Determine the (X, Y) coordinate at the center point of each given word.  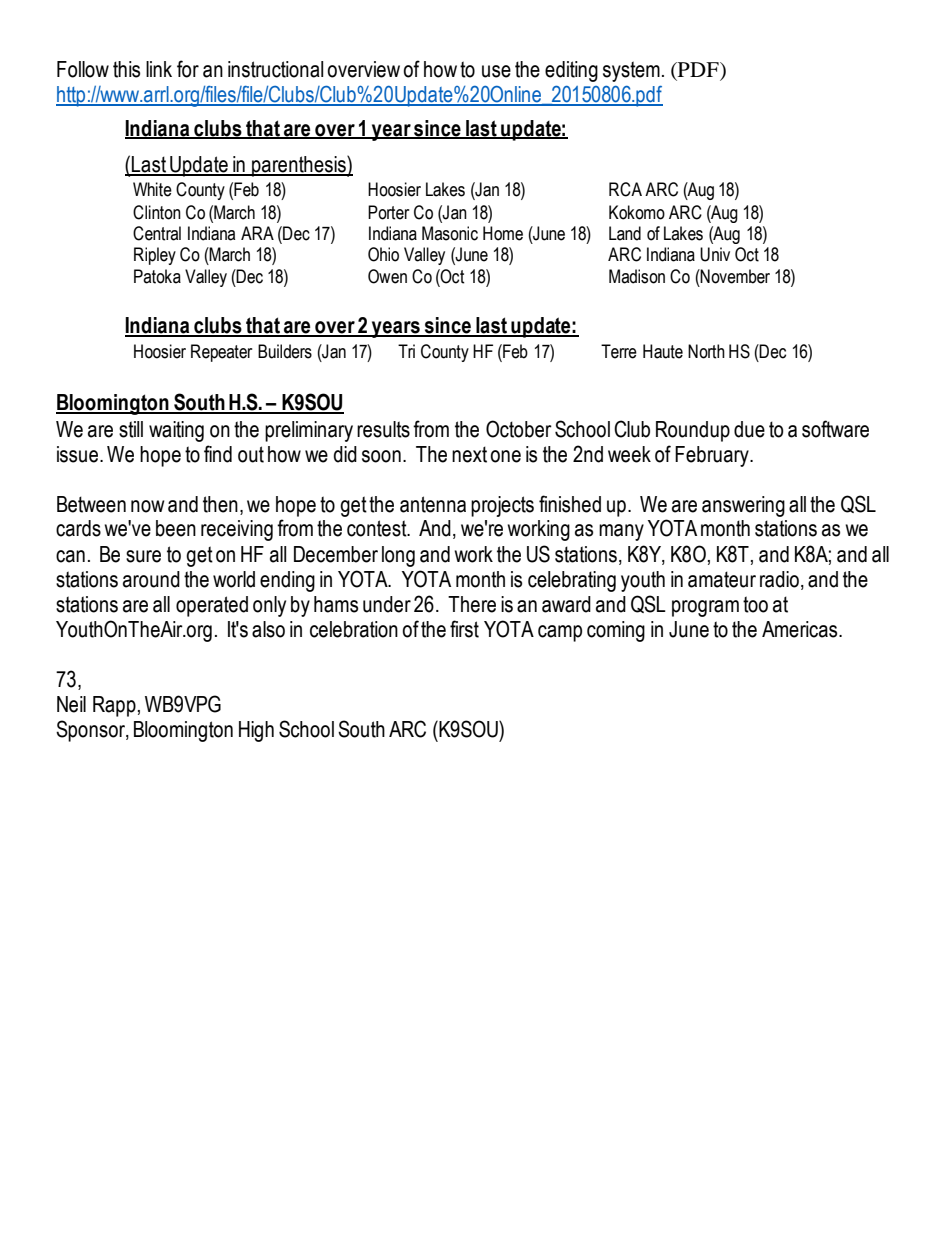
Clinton (157, 212)
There (472, 604)
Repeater (221, 353)
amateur (722, 579)
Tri (406, 351)
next (469, 454)
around (151, 579)
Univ (715, 254)
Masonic (450, 233)
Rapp (114, 706)
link (159, 69)
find (218, 454)
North (706, 351)
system (631, 71)
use (496, 71)
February (713, 456)
